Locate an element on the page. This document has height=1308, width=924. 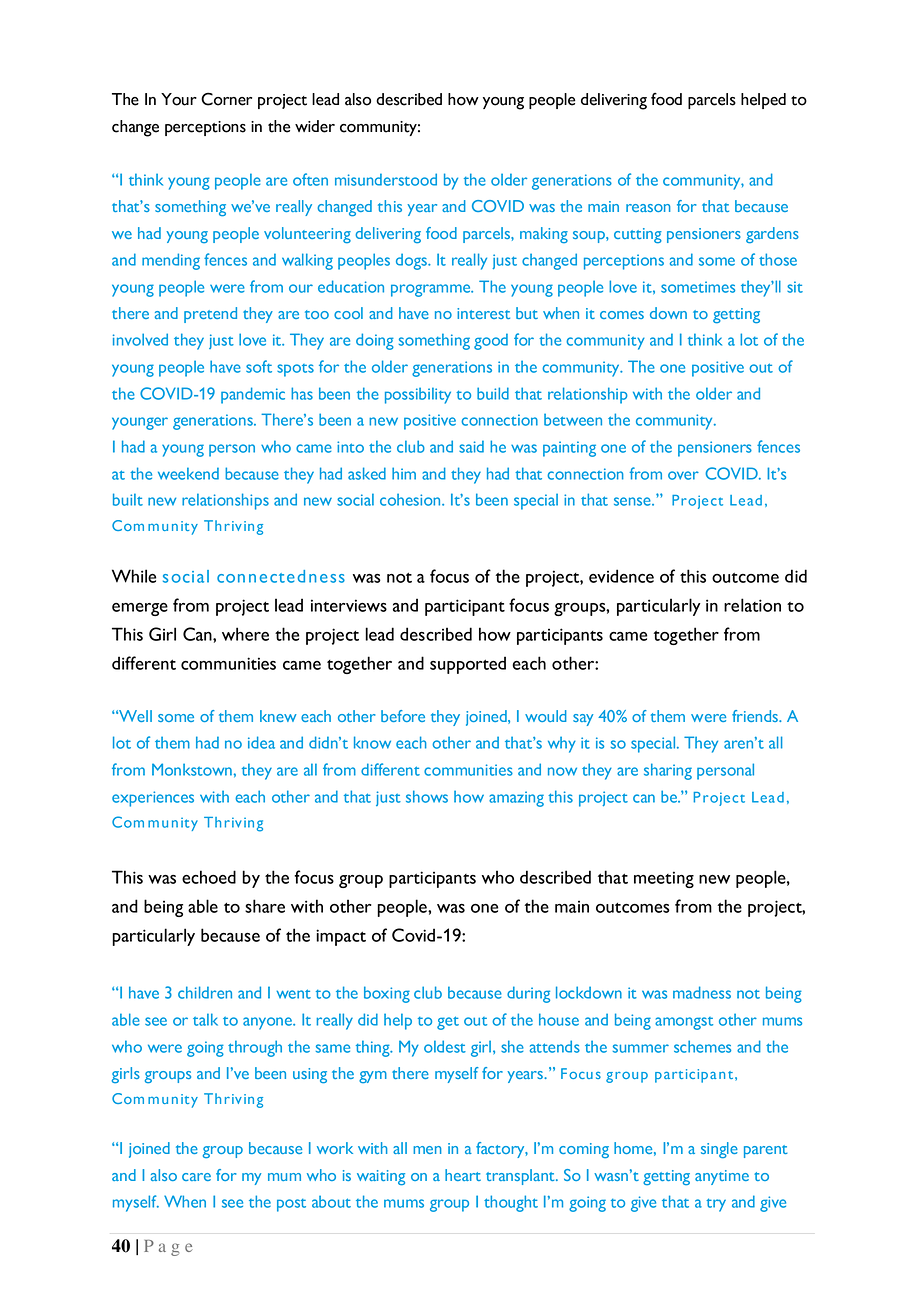
Corner is located at coordinates (226, 99).
